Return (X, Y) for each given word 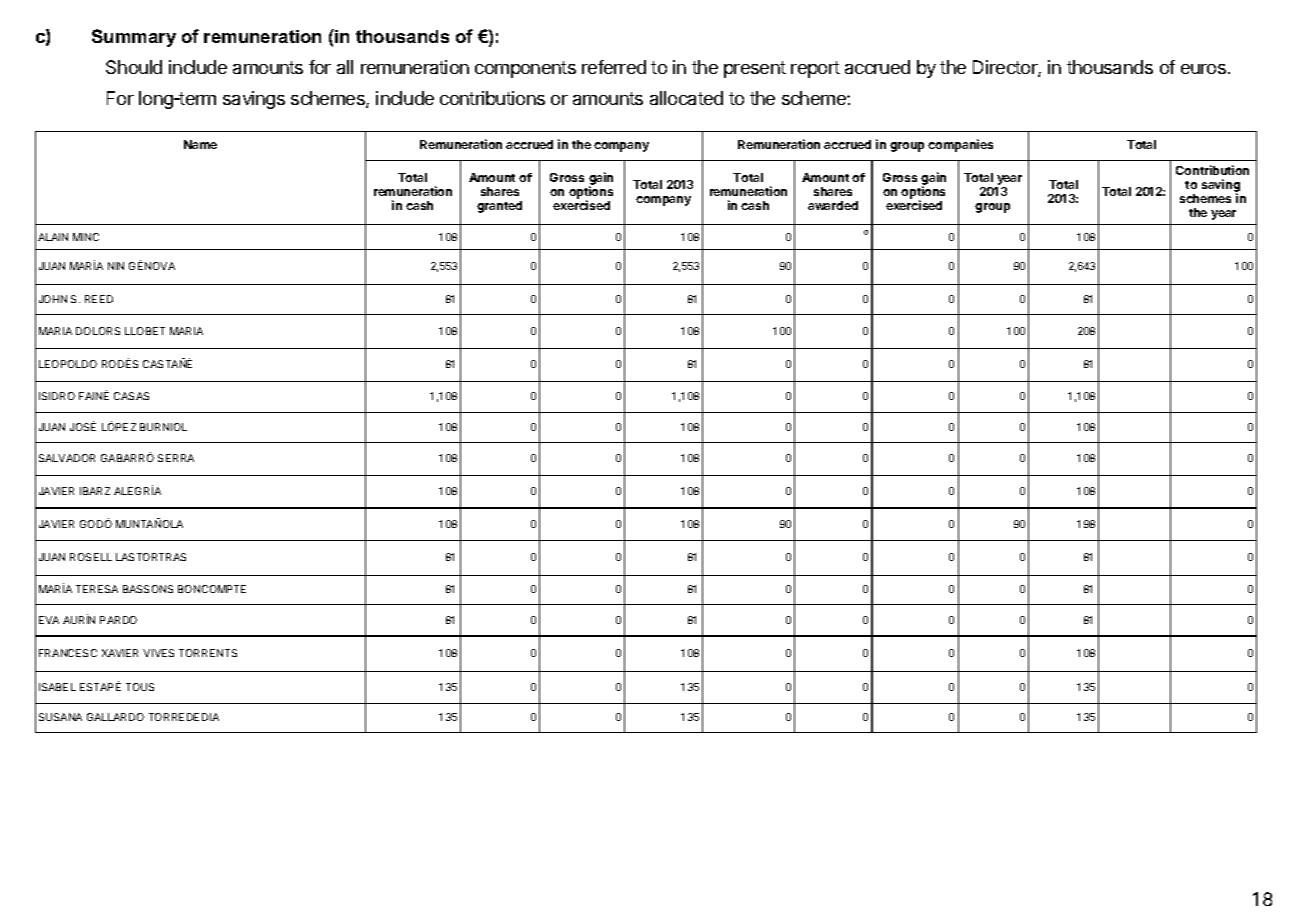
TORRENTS (208, 653)
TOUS (140, 687)
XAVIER (120, 653)
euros (1203, 69)
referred (614, 67)
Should (134, 67)
